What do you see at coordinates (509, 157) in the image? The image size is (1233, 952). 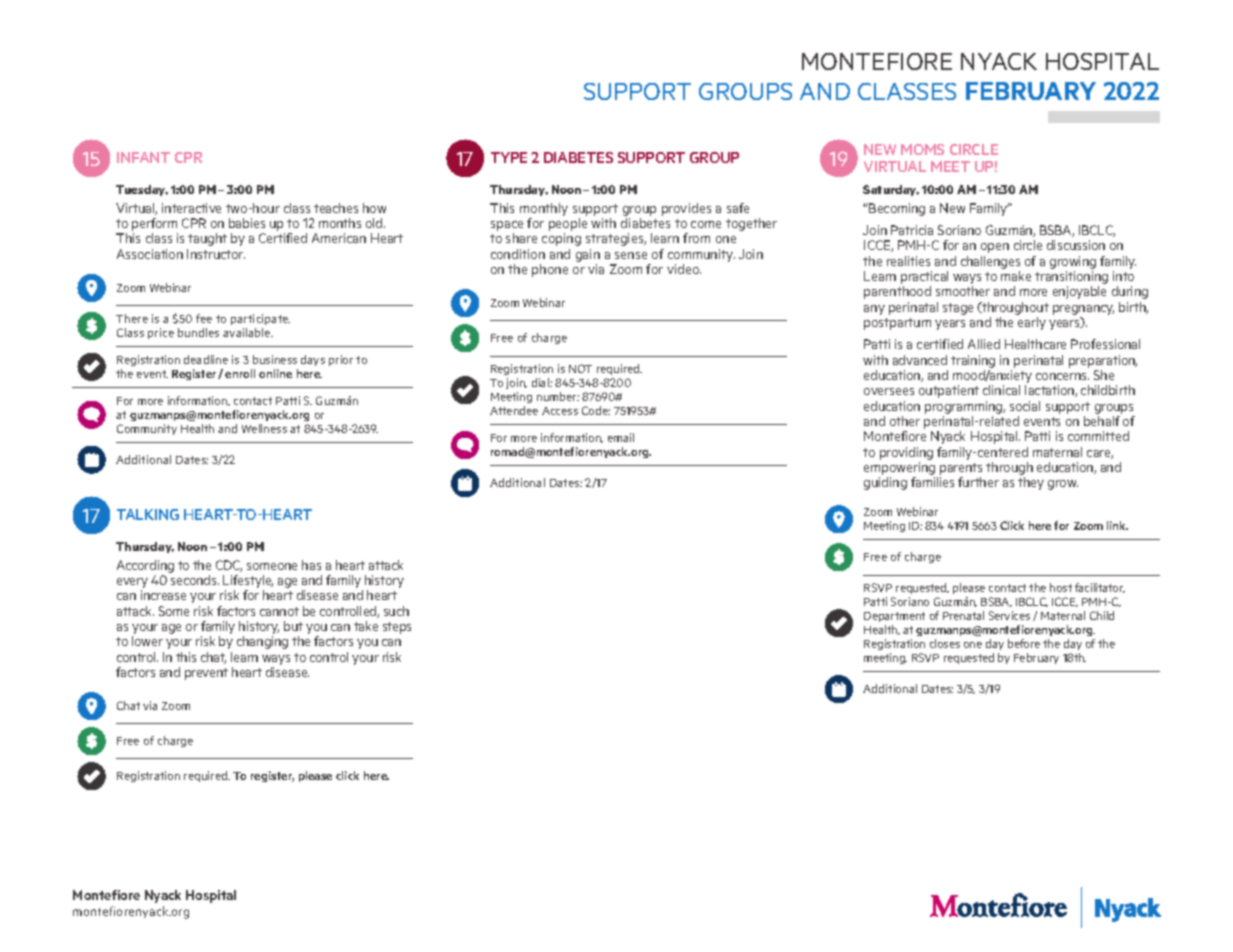 I see `TYPE` at bounding box center [509, 157].
